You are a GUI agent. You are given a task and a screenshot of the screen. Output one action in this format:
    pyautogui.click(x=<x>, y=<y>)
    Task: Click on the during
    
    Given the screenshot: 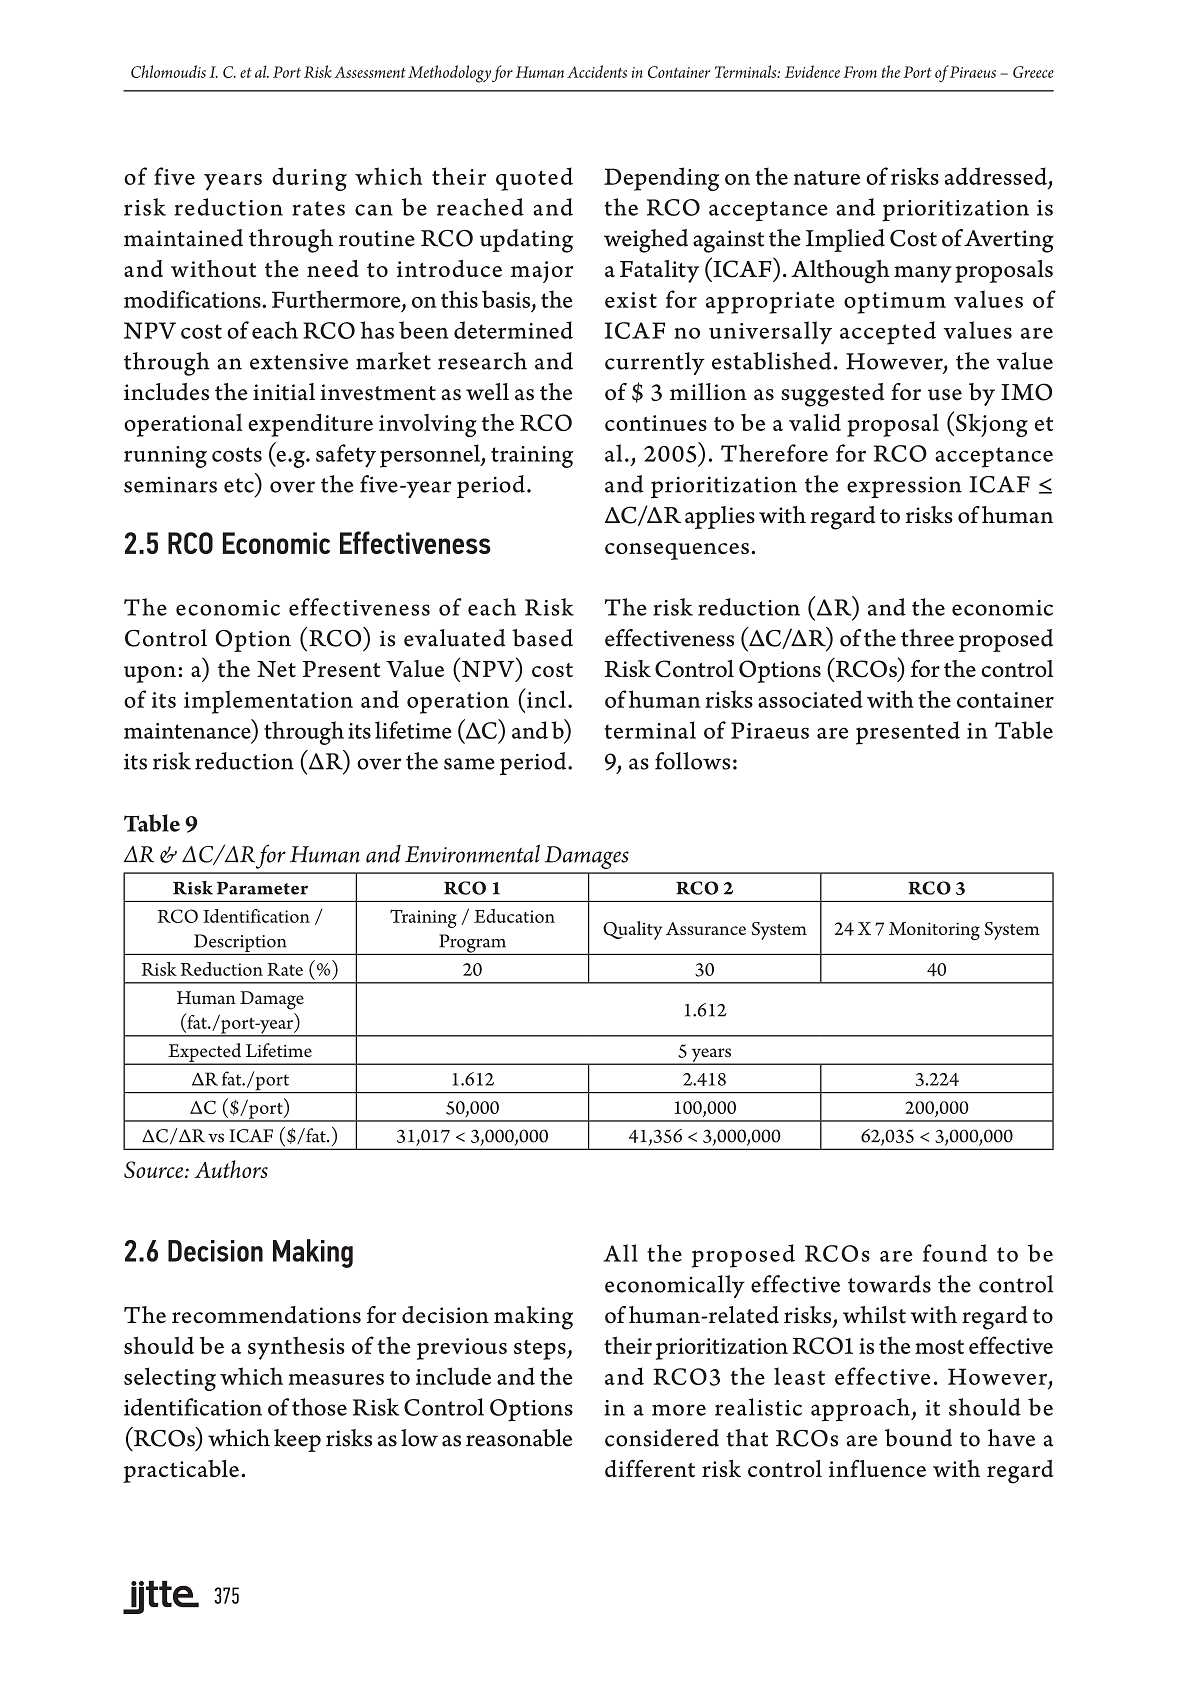 What is the action you would take?
    pyautogui.click(x=309, y=179)
